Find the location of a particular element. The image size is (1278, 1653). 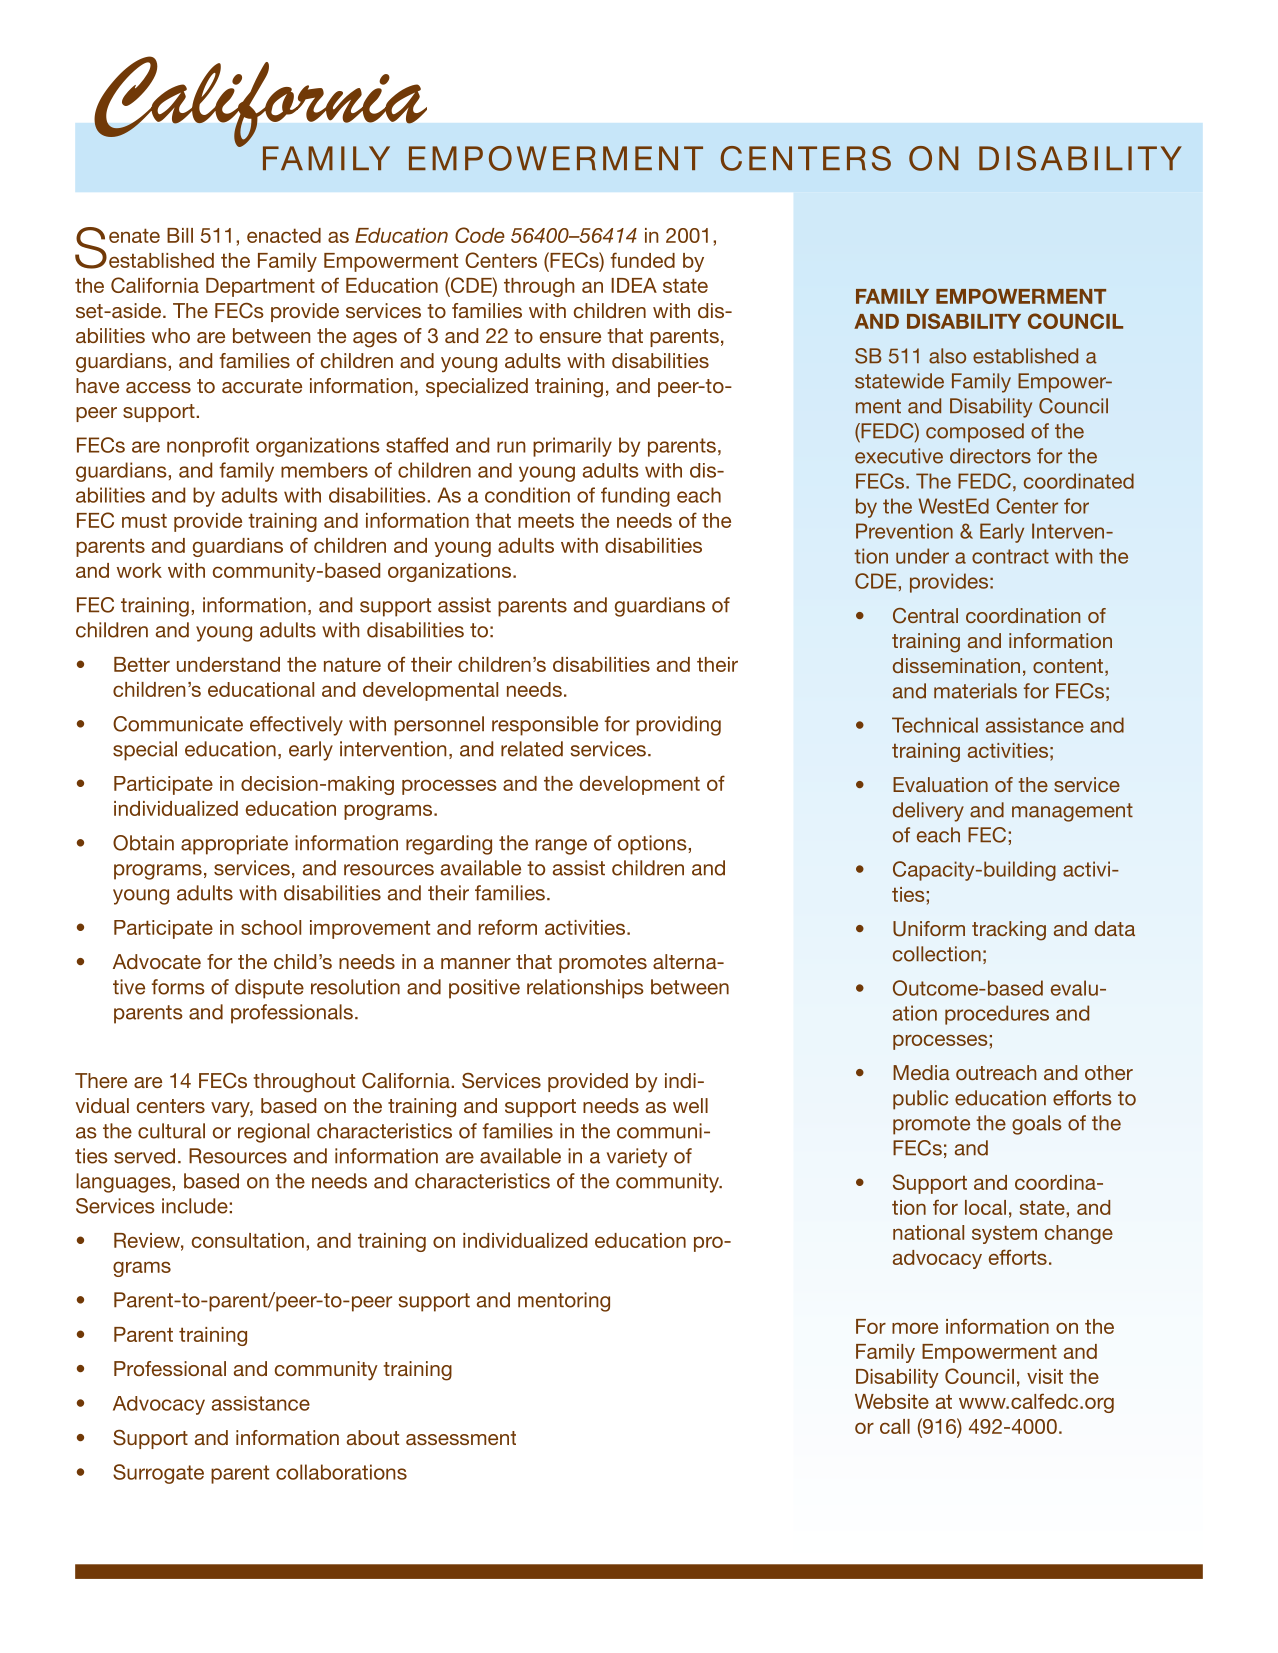

delivery is located at coordinates (928, 812).
